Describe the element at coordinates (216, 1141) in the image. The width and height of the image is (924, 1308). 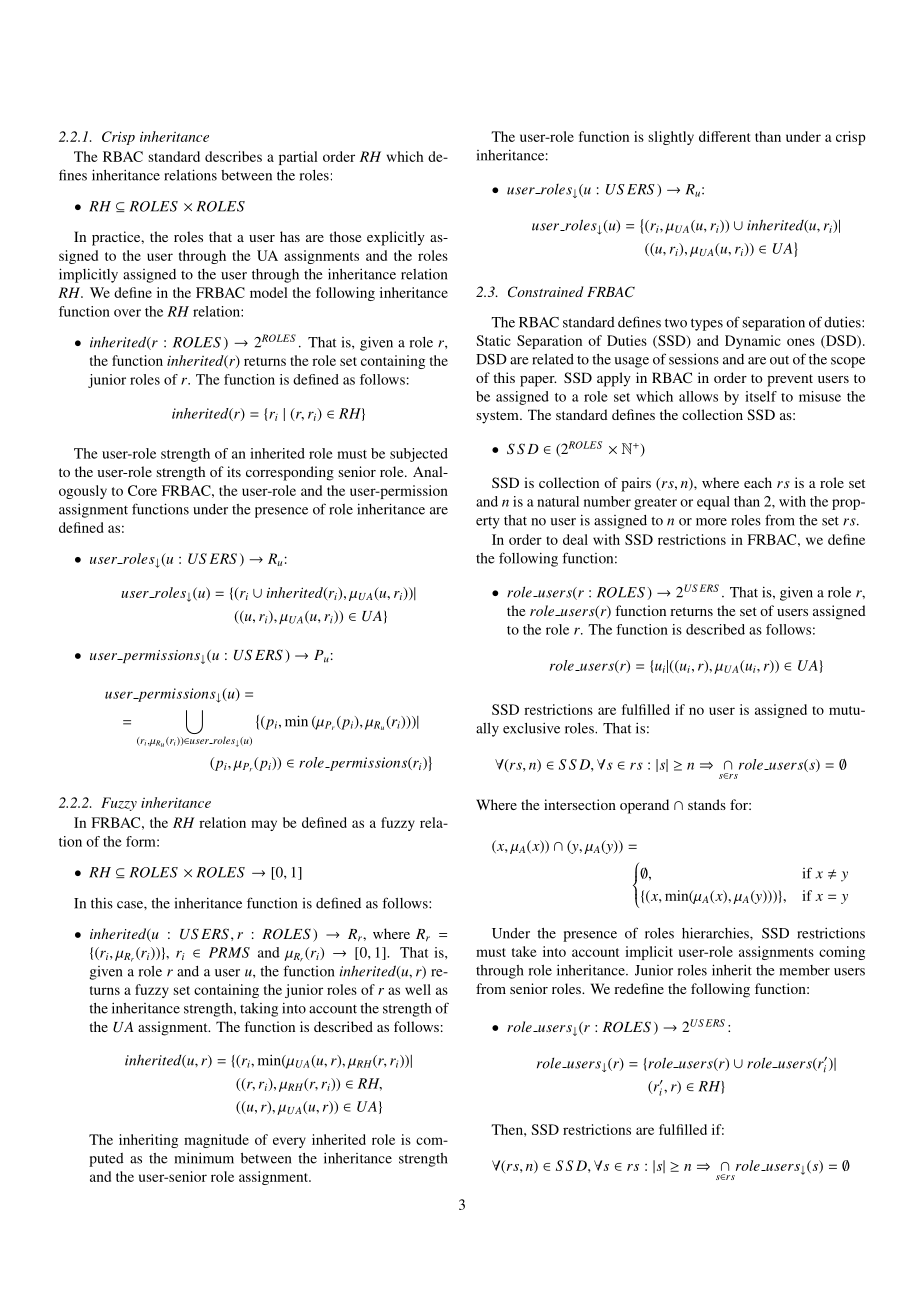
I see `magnitude` at that location.
